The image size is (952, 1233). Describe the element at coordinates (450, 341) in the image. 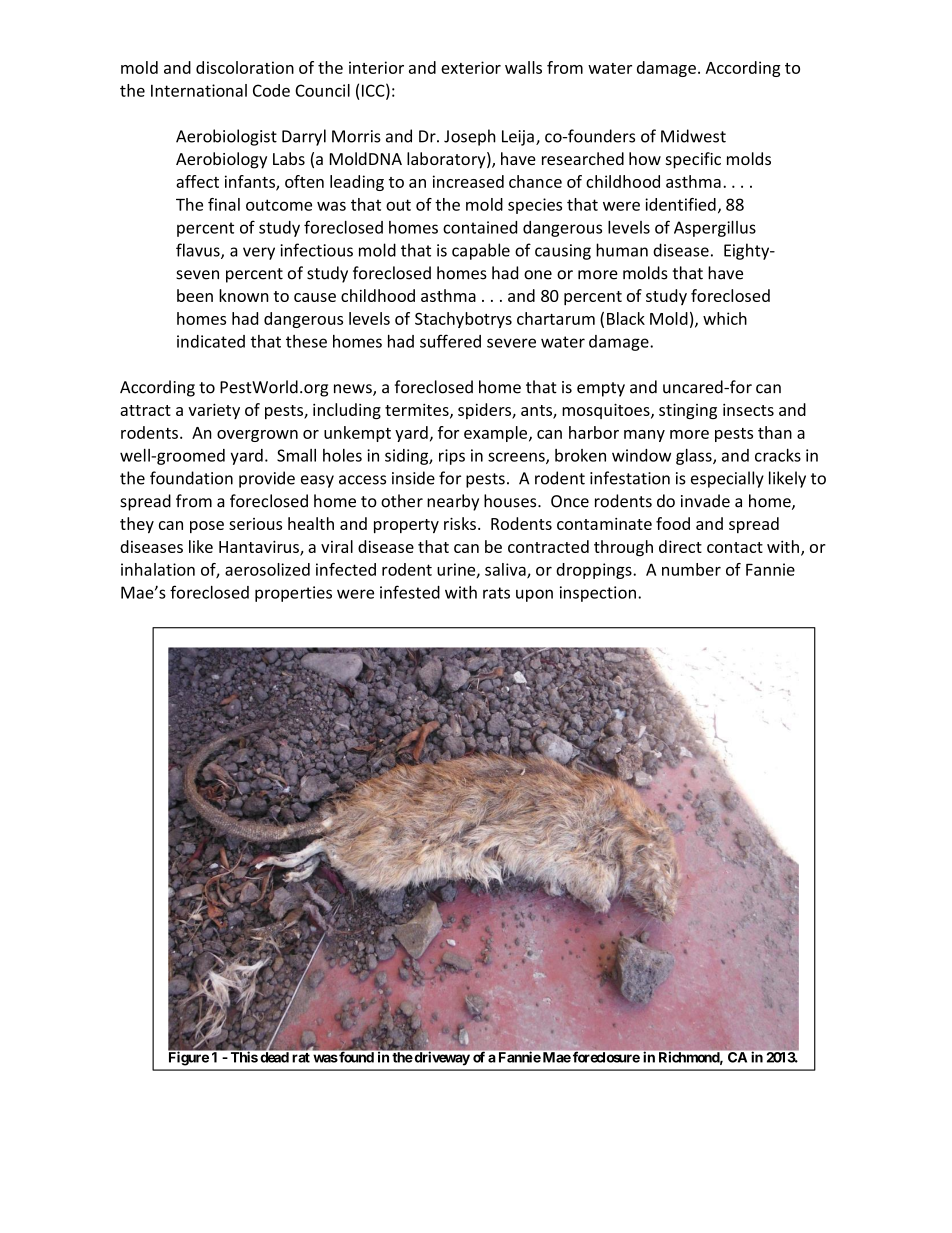

I see `suffered` at that location.
